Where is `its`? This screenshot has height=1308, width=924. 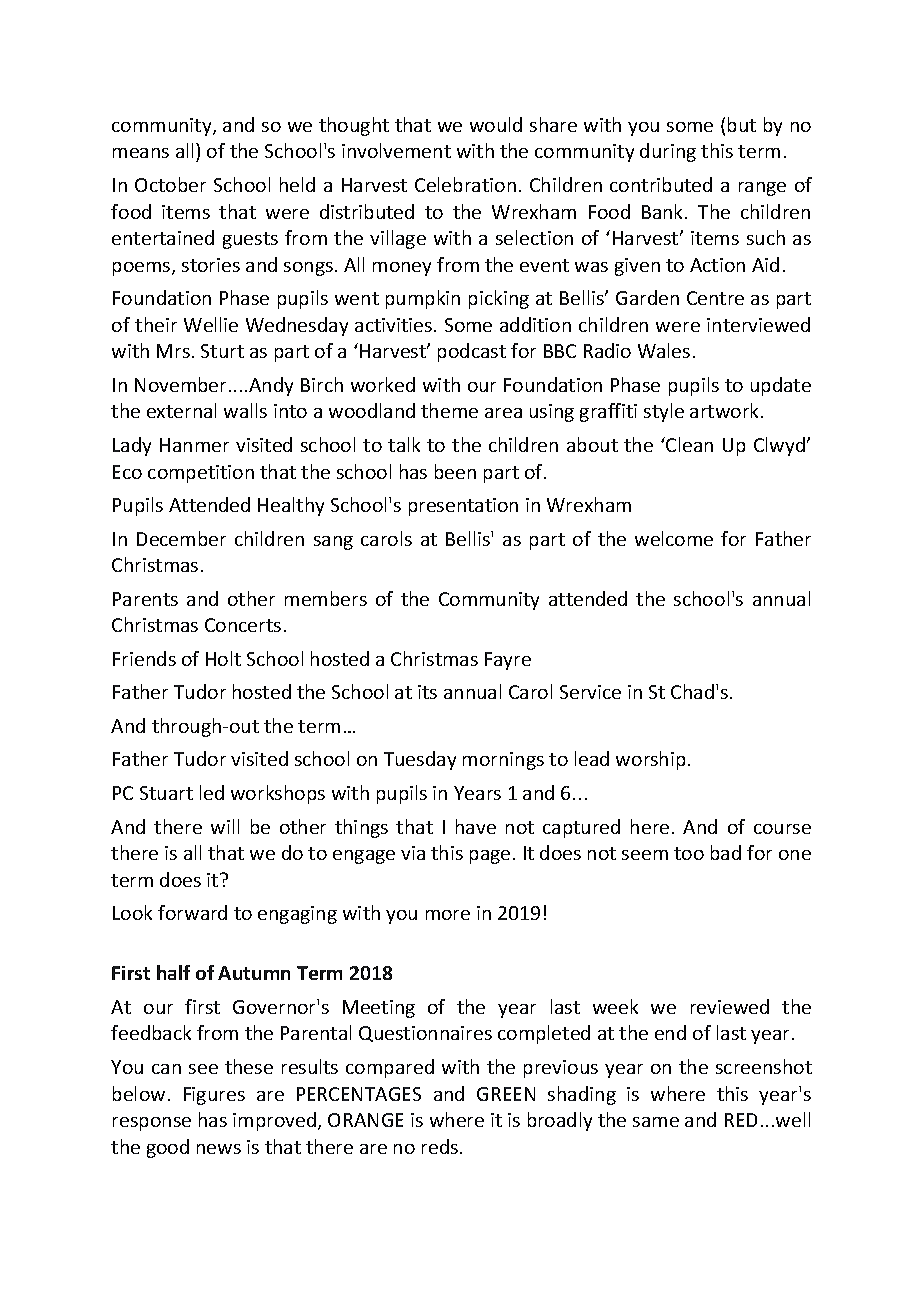
its is located at coordinates (427, 692).
